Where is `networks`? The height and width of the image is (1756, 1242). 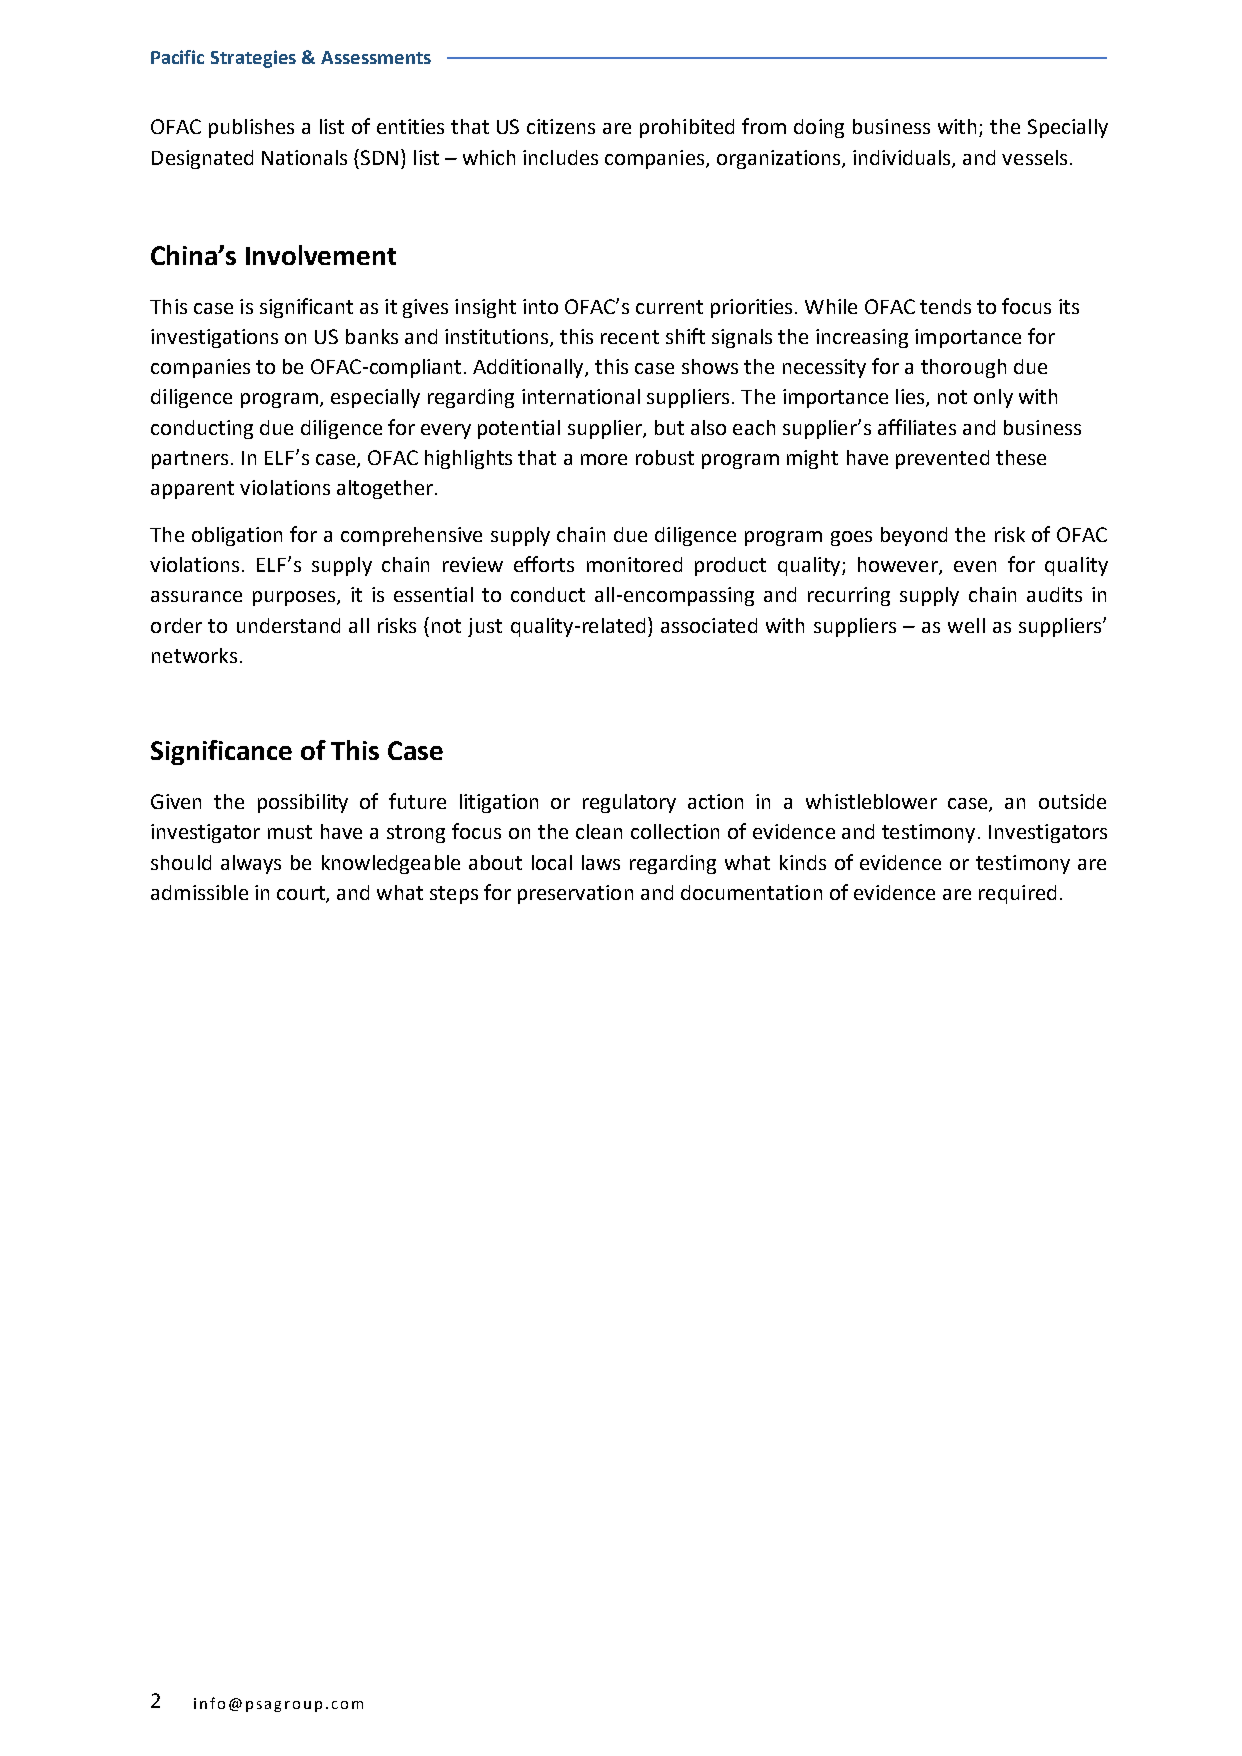 networks is located at coordinates (194, 655).
